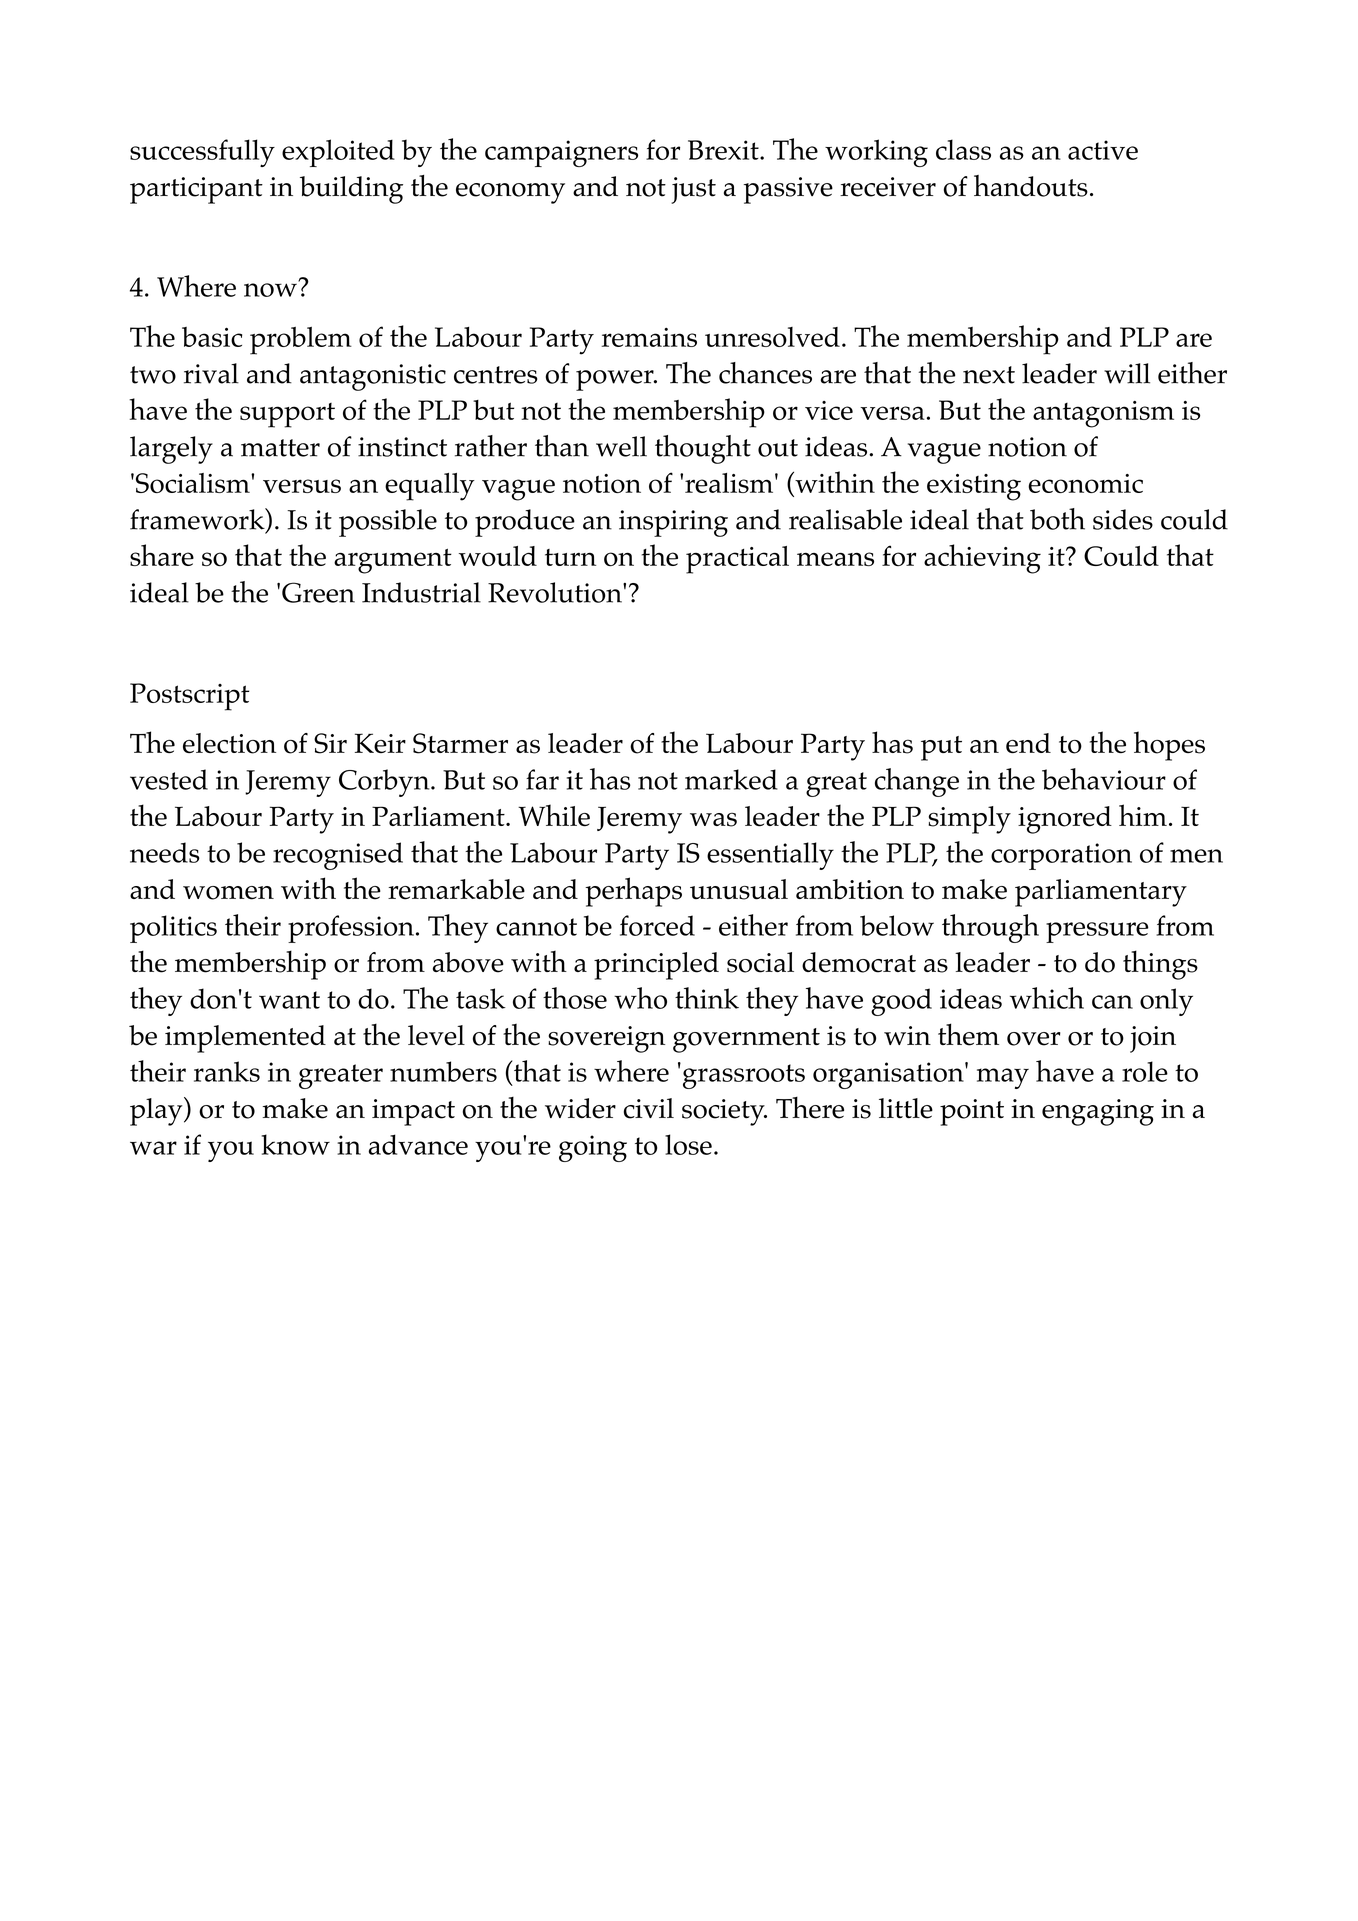 The height and width of the screenshot is (1921, 1358). Describe the element at coordinates (1098, 1112) in the screenshot. I see `engaging` at that location.
